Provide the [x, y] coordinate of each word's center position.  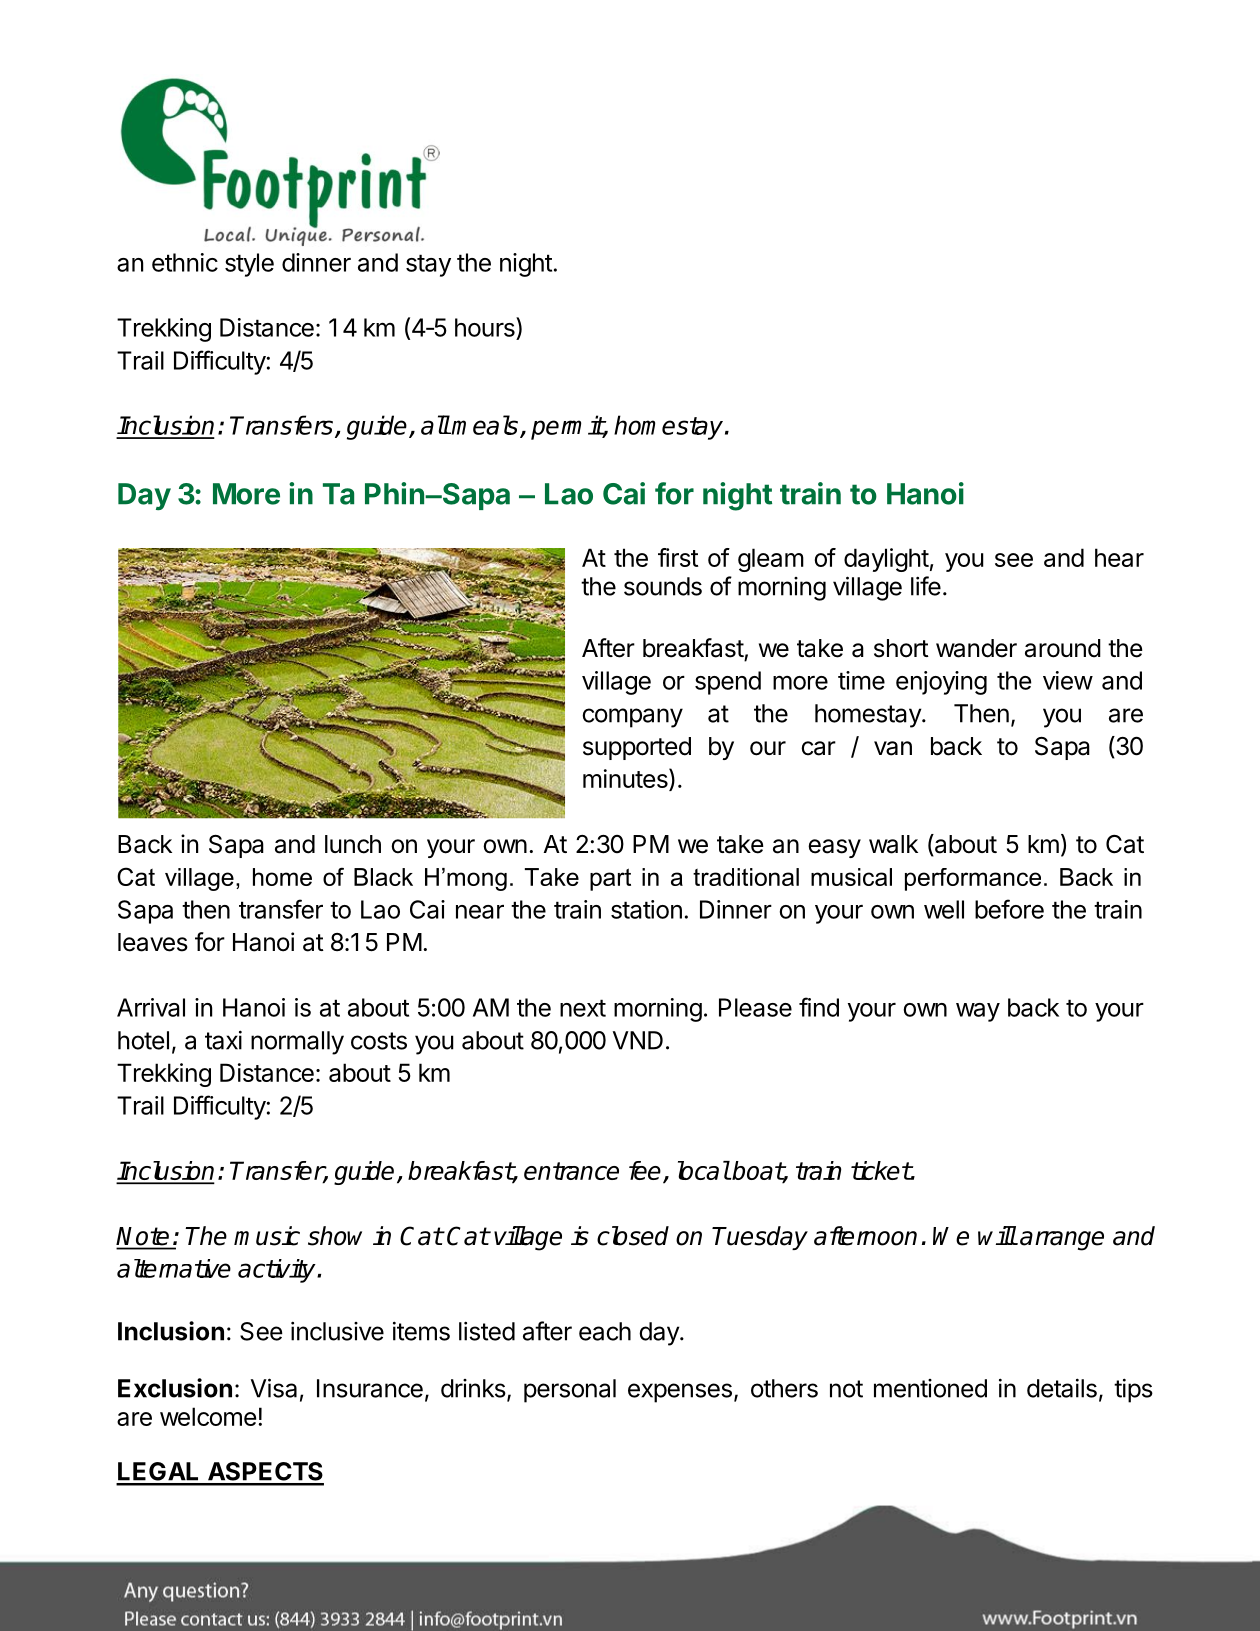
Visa [274, 1388]
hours [486, 327]
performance [973, 879]
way [978, 1012]
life [926, 586]
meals [486, 426]
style [249, 265]
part [610, 879]
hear [1119, 557]
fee [645, 1170]
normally [297, 1043]
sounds [663, 586]
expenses [680, 1393]
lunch [353, 844]
